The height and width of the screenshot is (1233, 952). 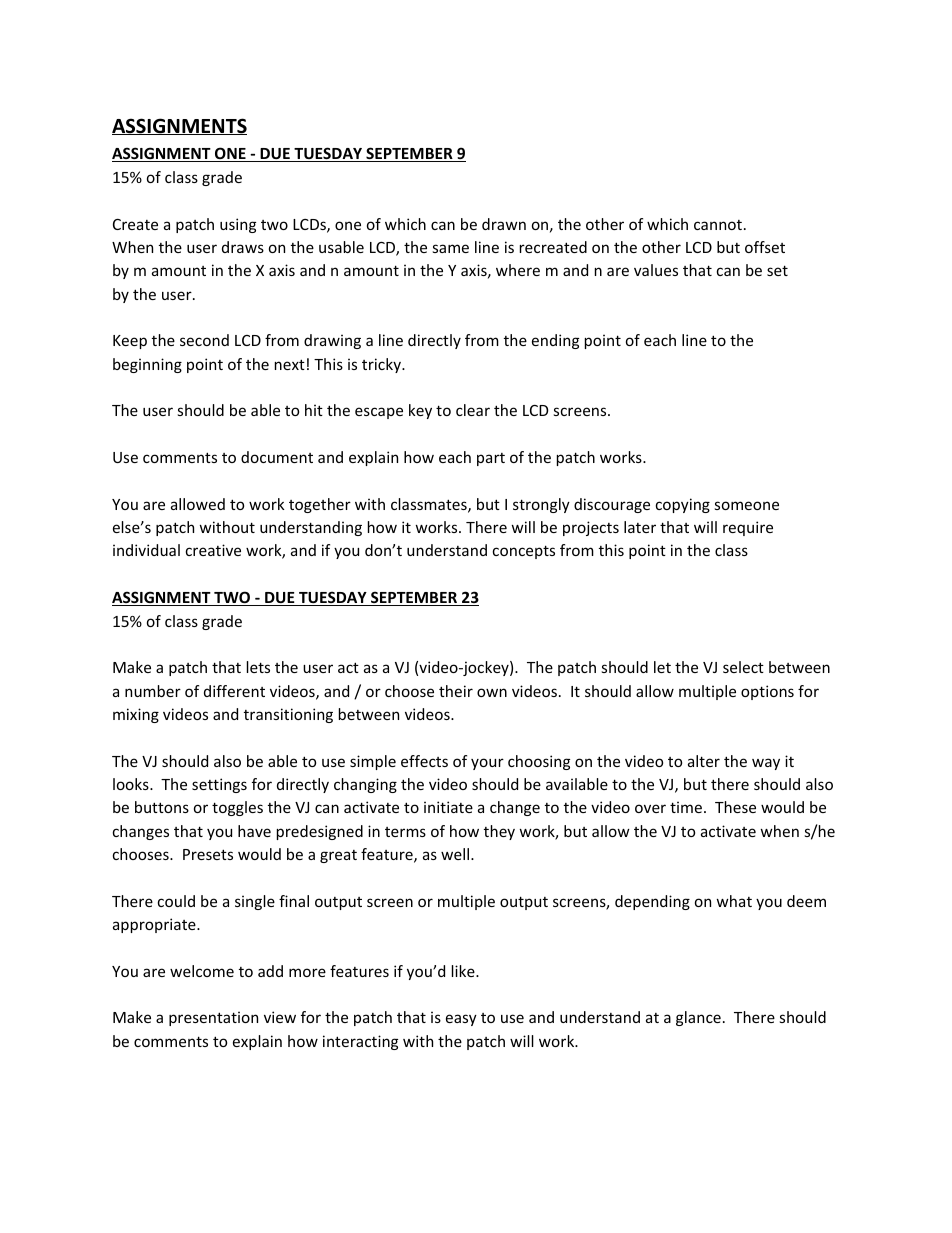 I want to click on lets, so click(x=258, y=667).
